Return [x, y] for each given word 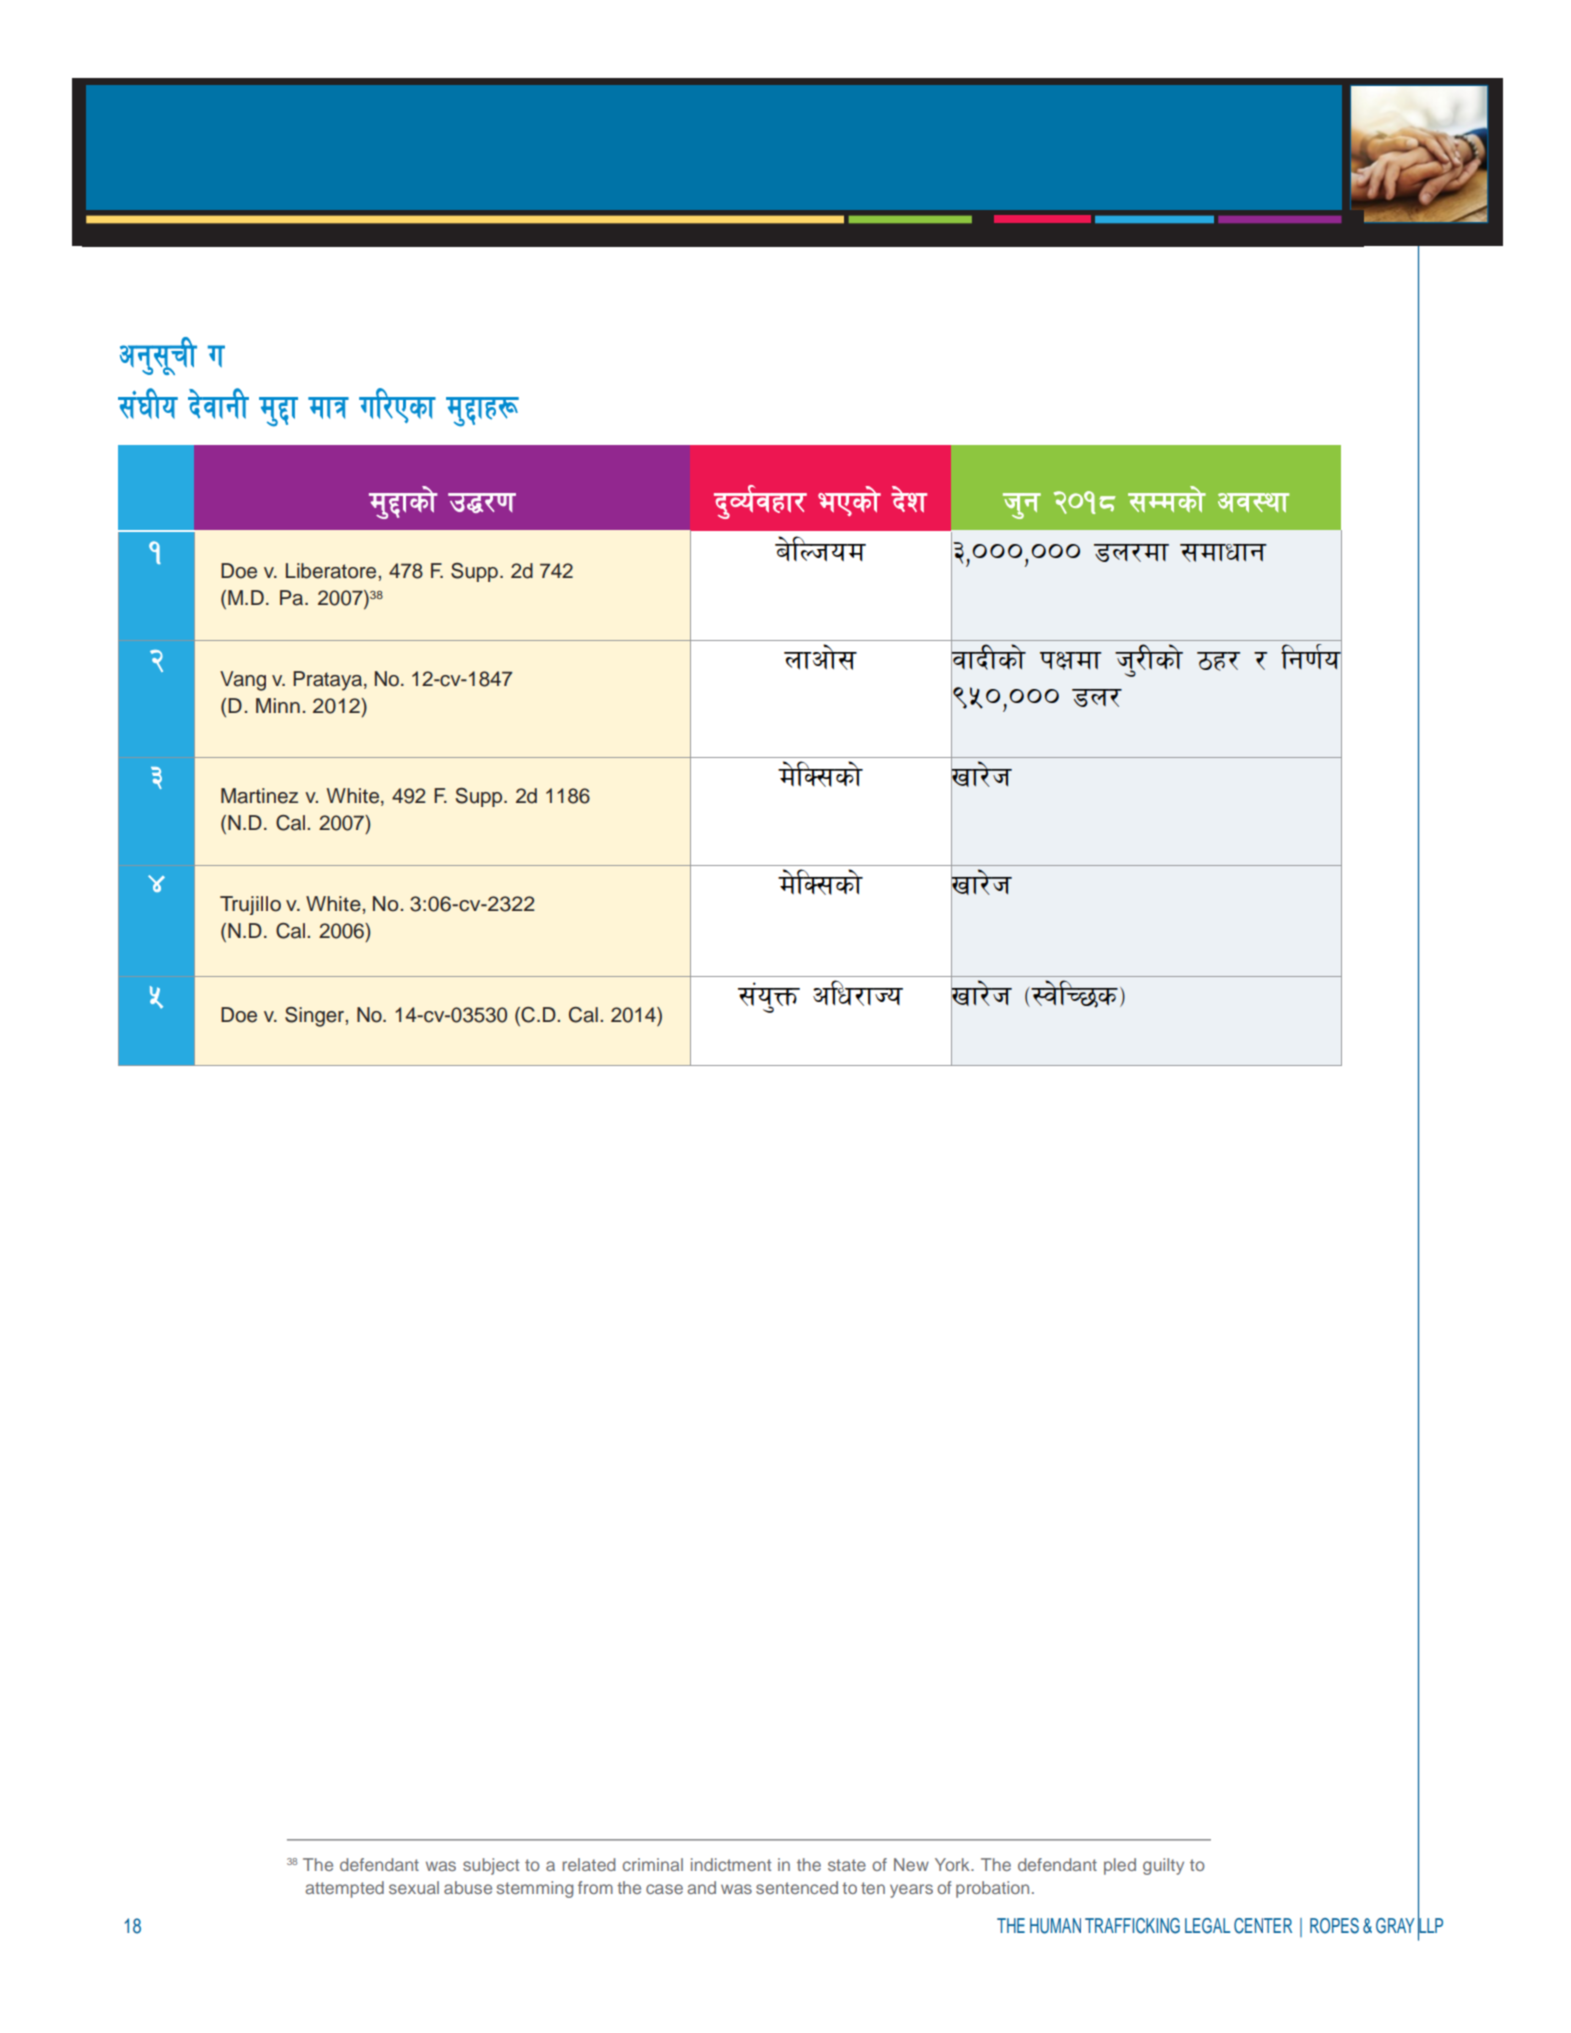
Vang [243, 681]
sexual [414, 1887]
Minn [278, 705]
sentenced [797, 1887]
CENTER [1263, 1926]
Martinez [259, 796]
